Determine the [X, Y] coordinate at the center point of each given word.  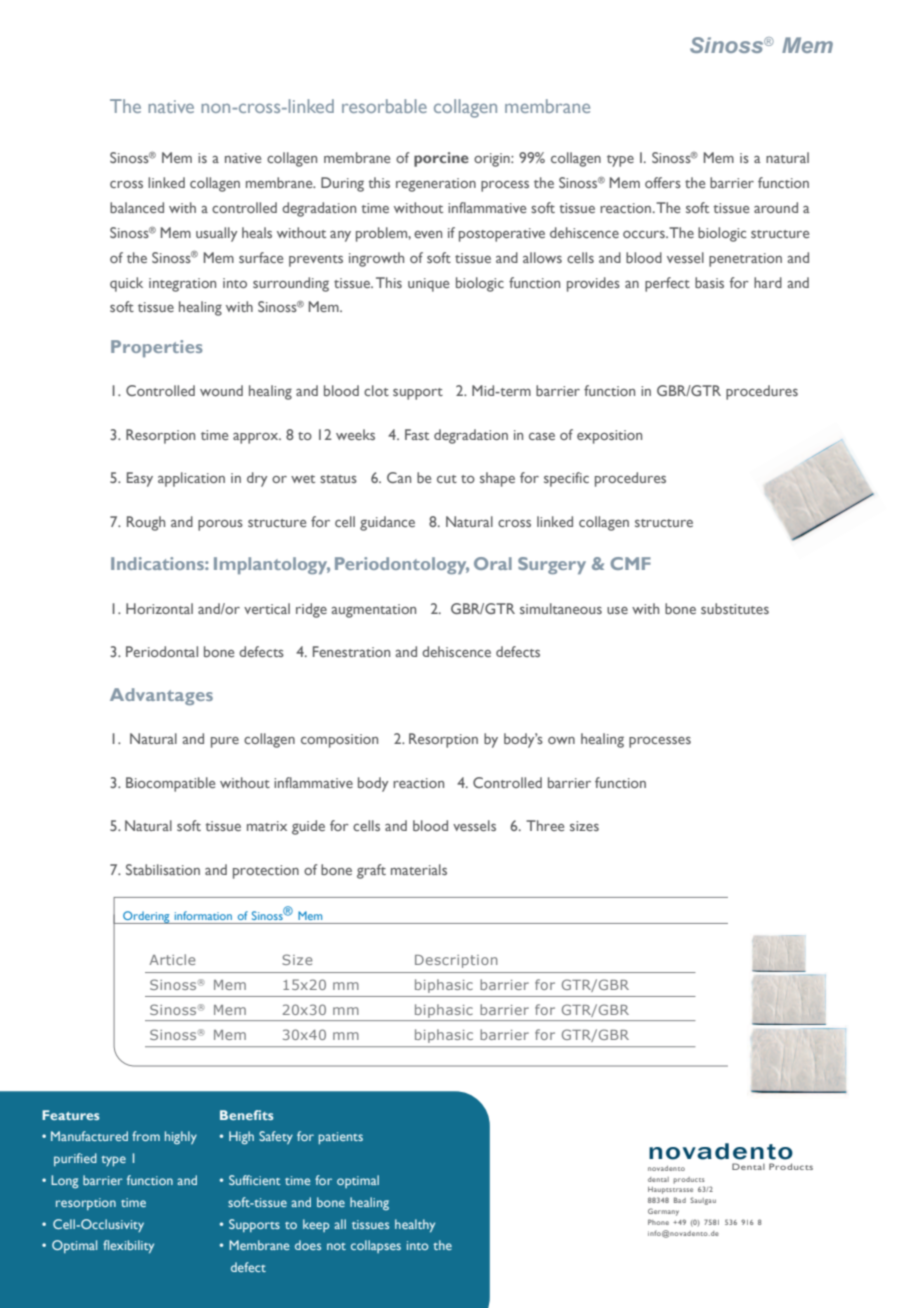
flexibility [128, 1246]
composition [339, 741]
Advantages [161, 696]
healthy [415, 1225]
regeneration [436, 185]
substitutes [735, 608]
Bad [680, 1200]
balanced [137, 207]
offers [663, 182]
